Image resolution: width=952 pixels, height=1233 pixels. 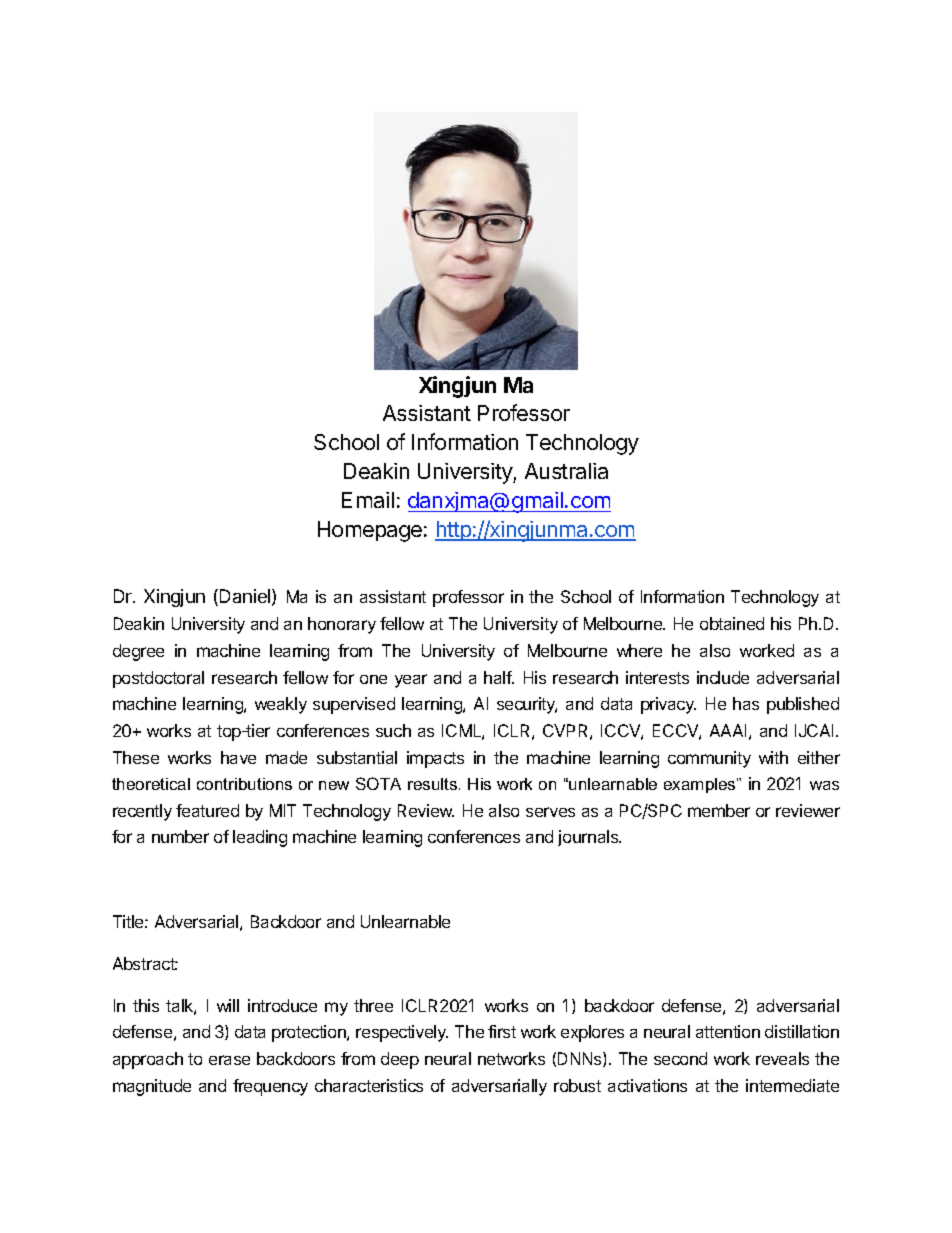 I want to click on erase, so click(x=229, y=1060).
